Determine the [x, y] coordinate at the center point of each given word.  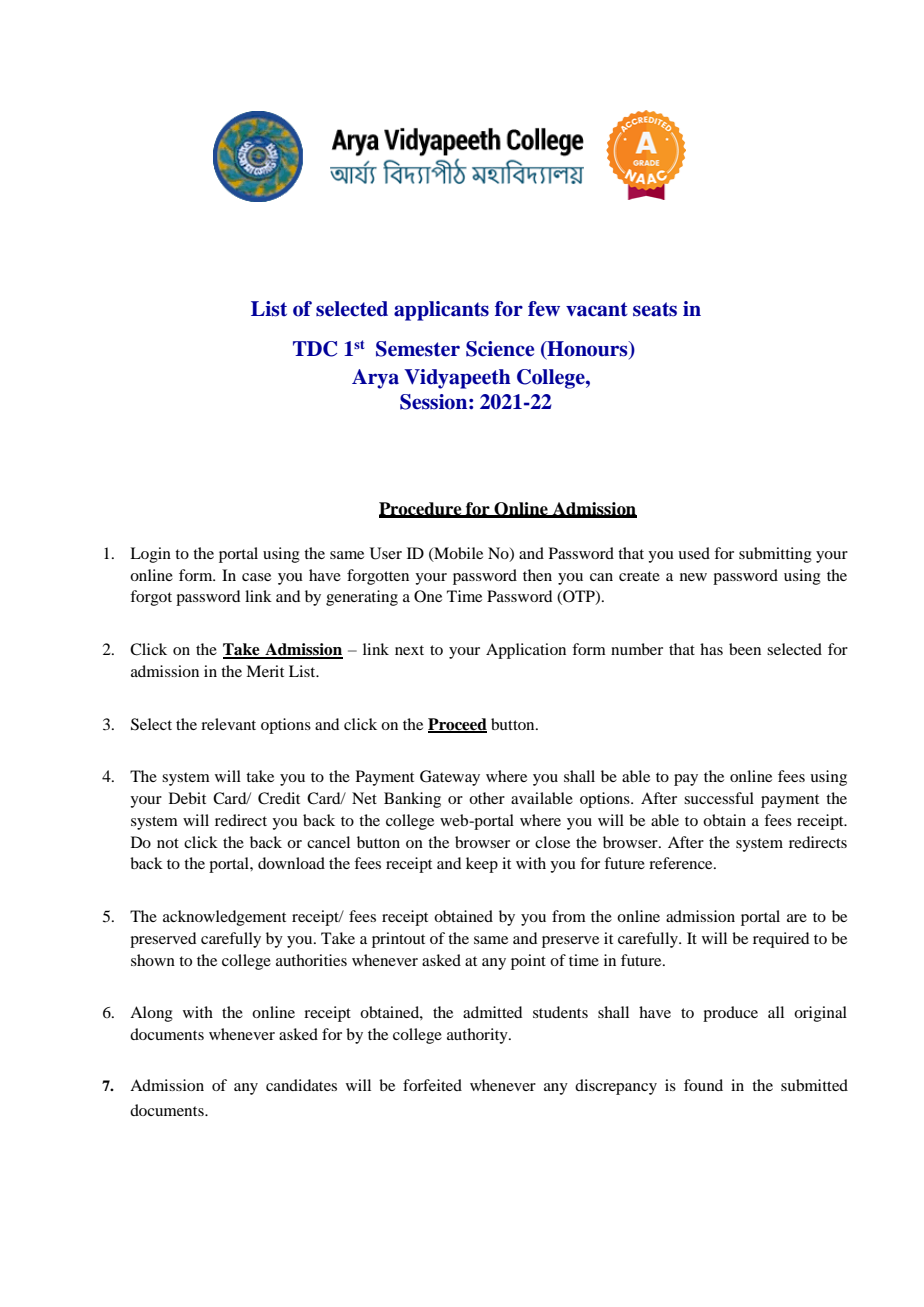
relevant [228, 724]
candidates [301, 1085]
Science [500, 349]
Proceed [457, 725]
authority [478, 1036]
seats [655, 309]
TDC [315, 349]
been [745, 649]
